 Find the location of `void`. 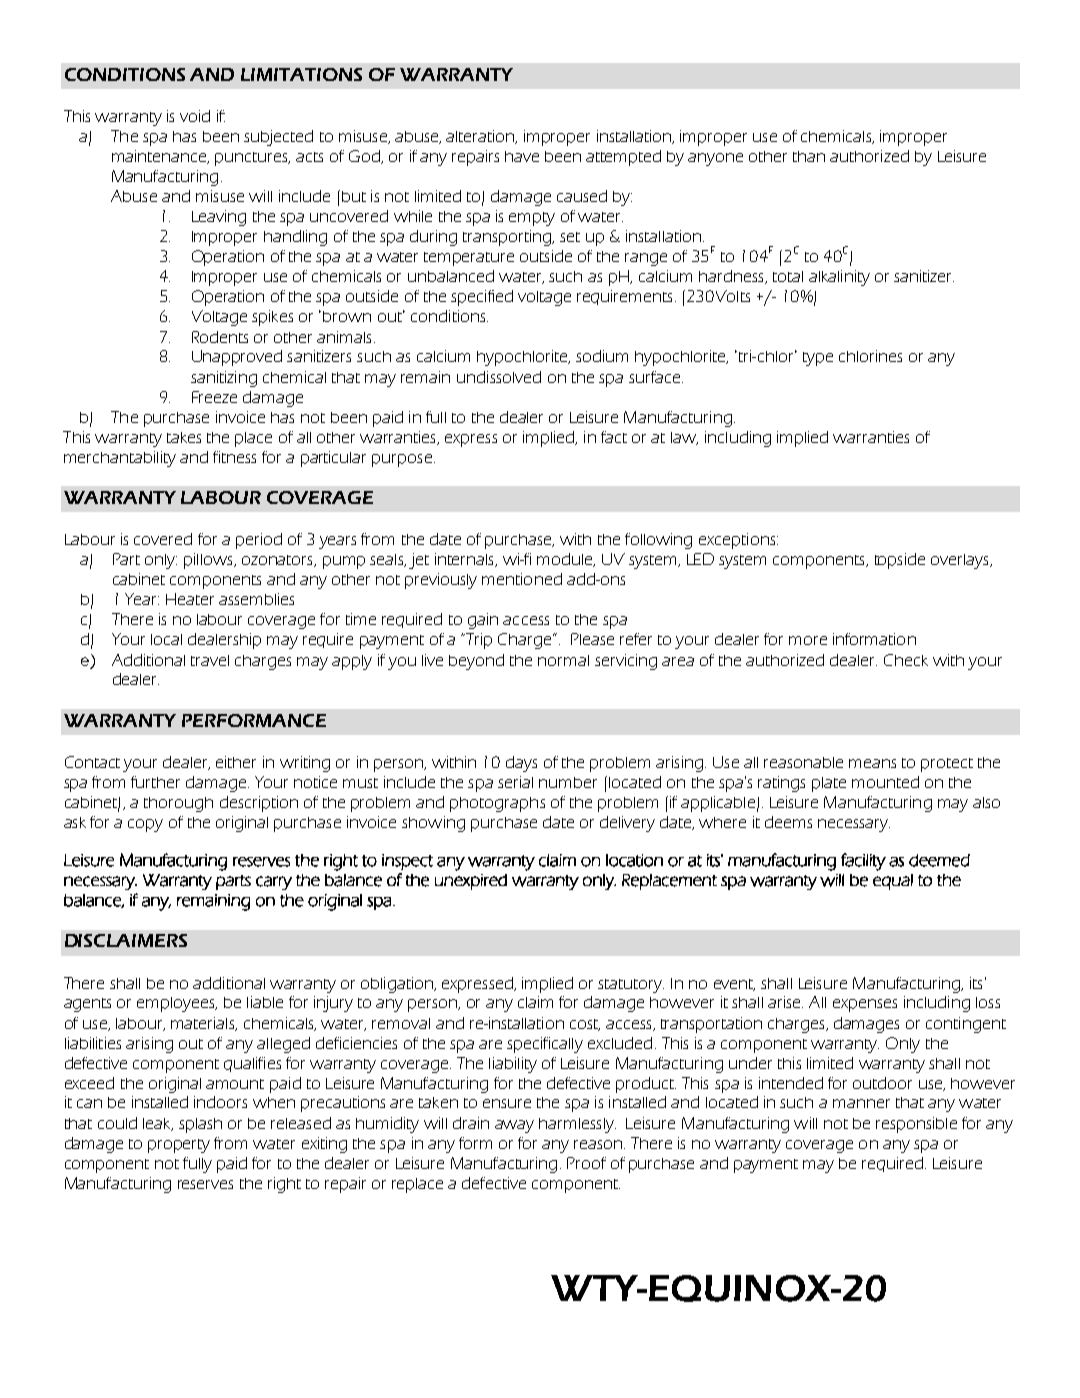

void is located at coordinates (195, 116).
